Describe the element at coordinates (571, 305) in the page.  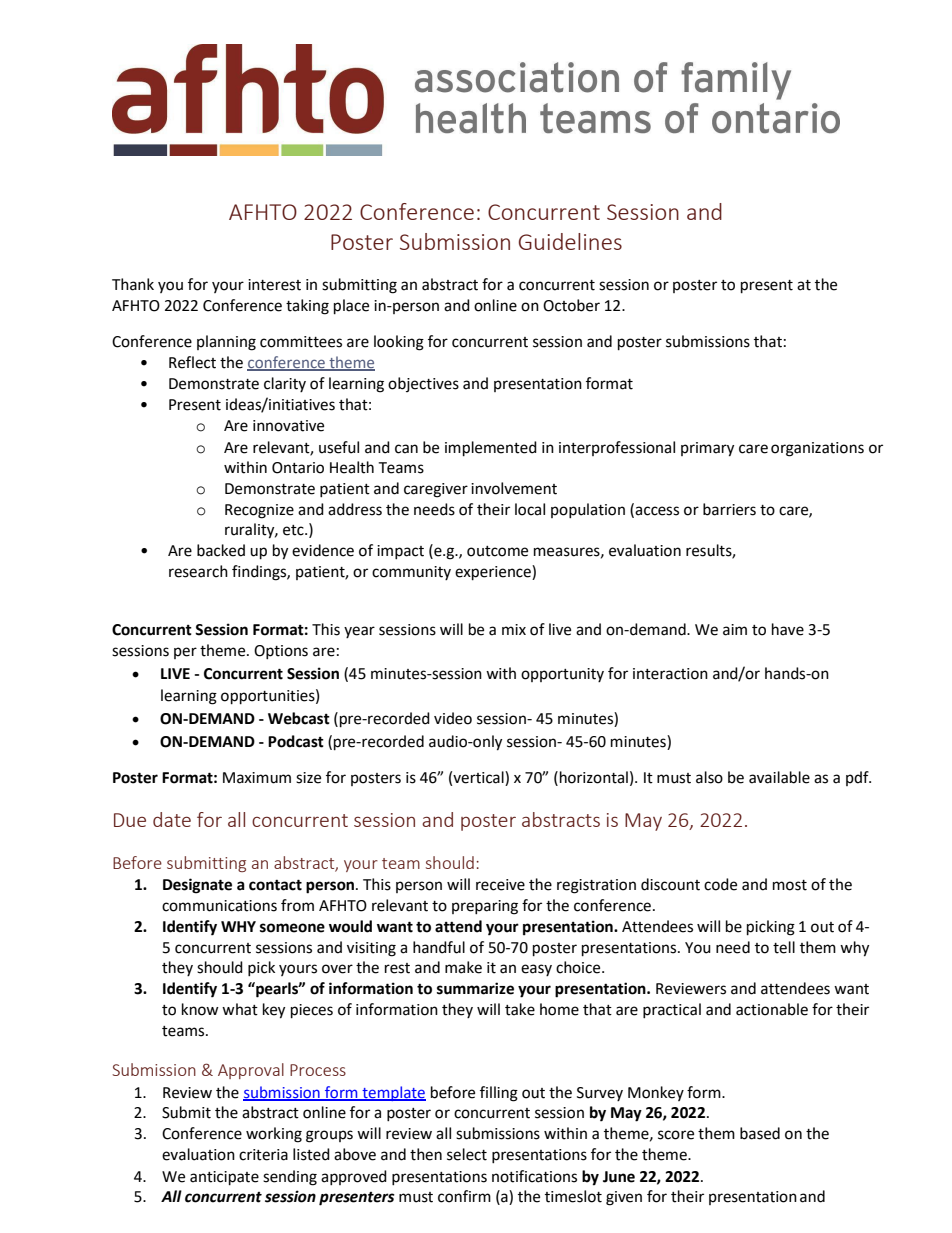
I see `October` at that location.
